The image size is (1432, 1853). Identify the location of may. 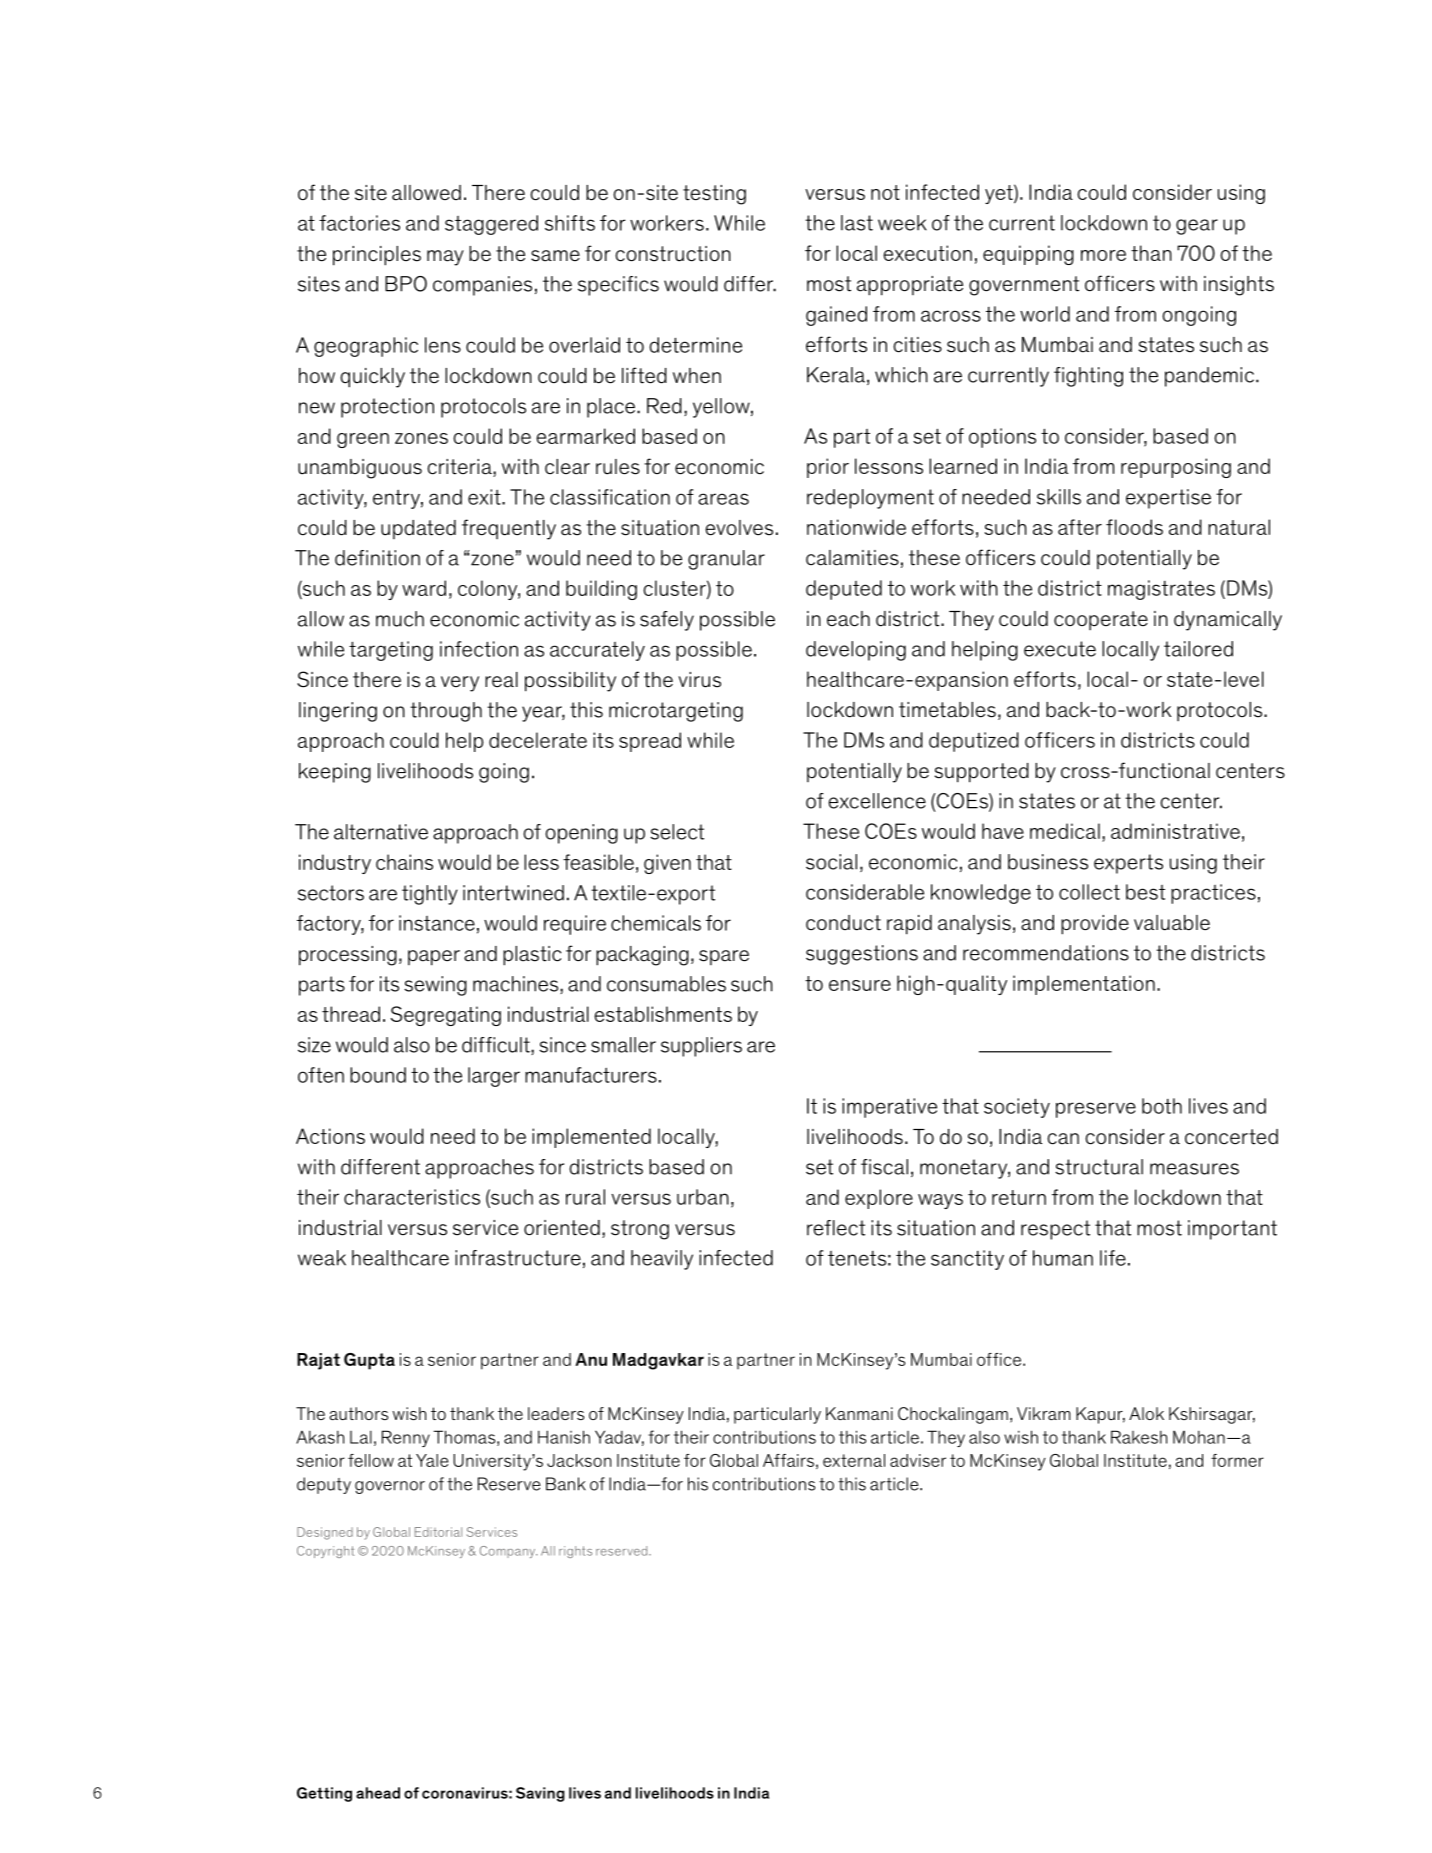
(445, 258).
